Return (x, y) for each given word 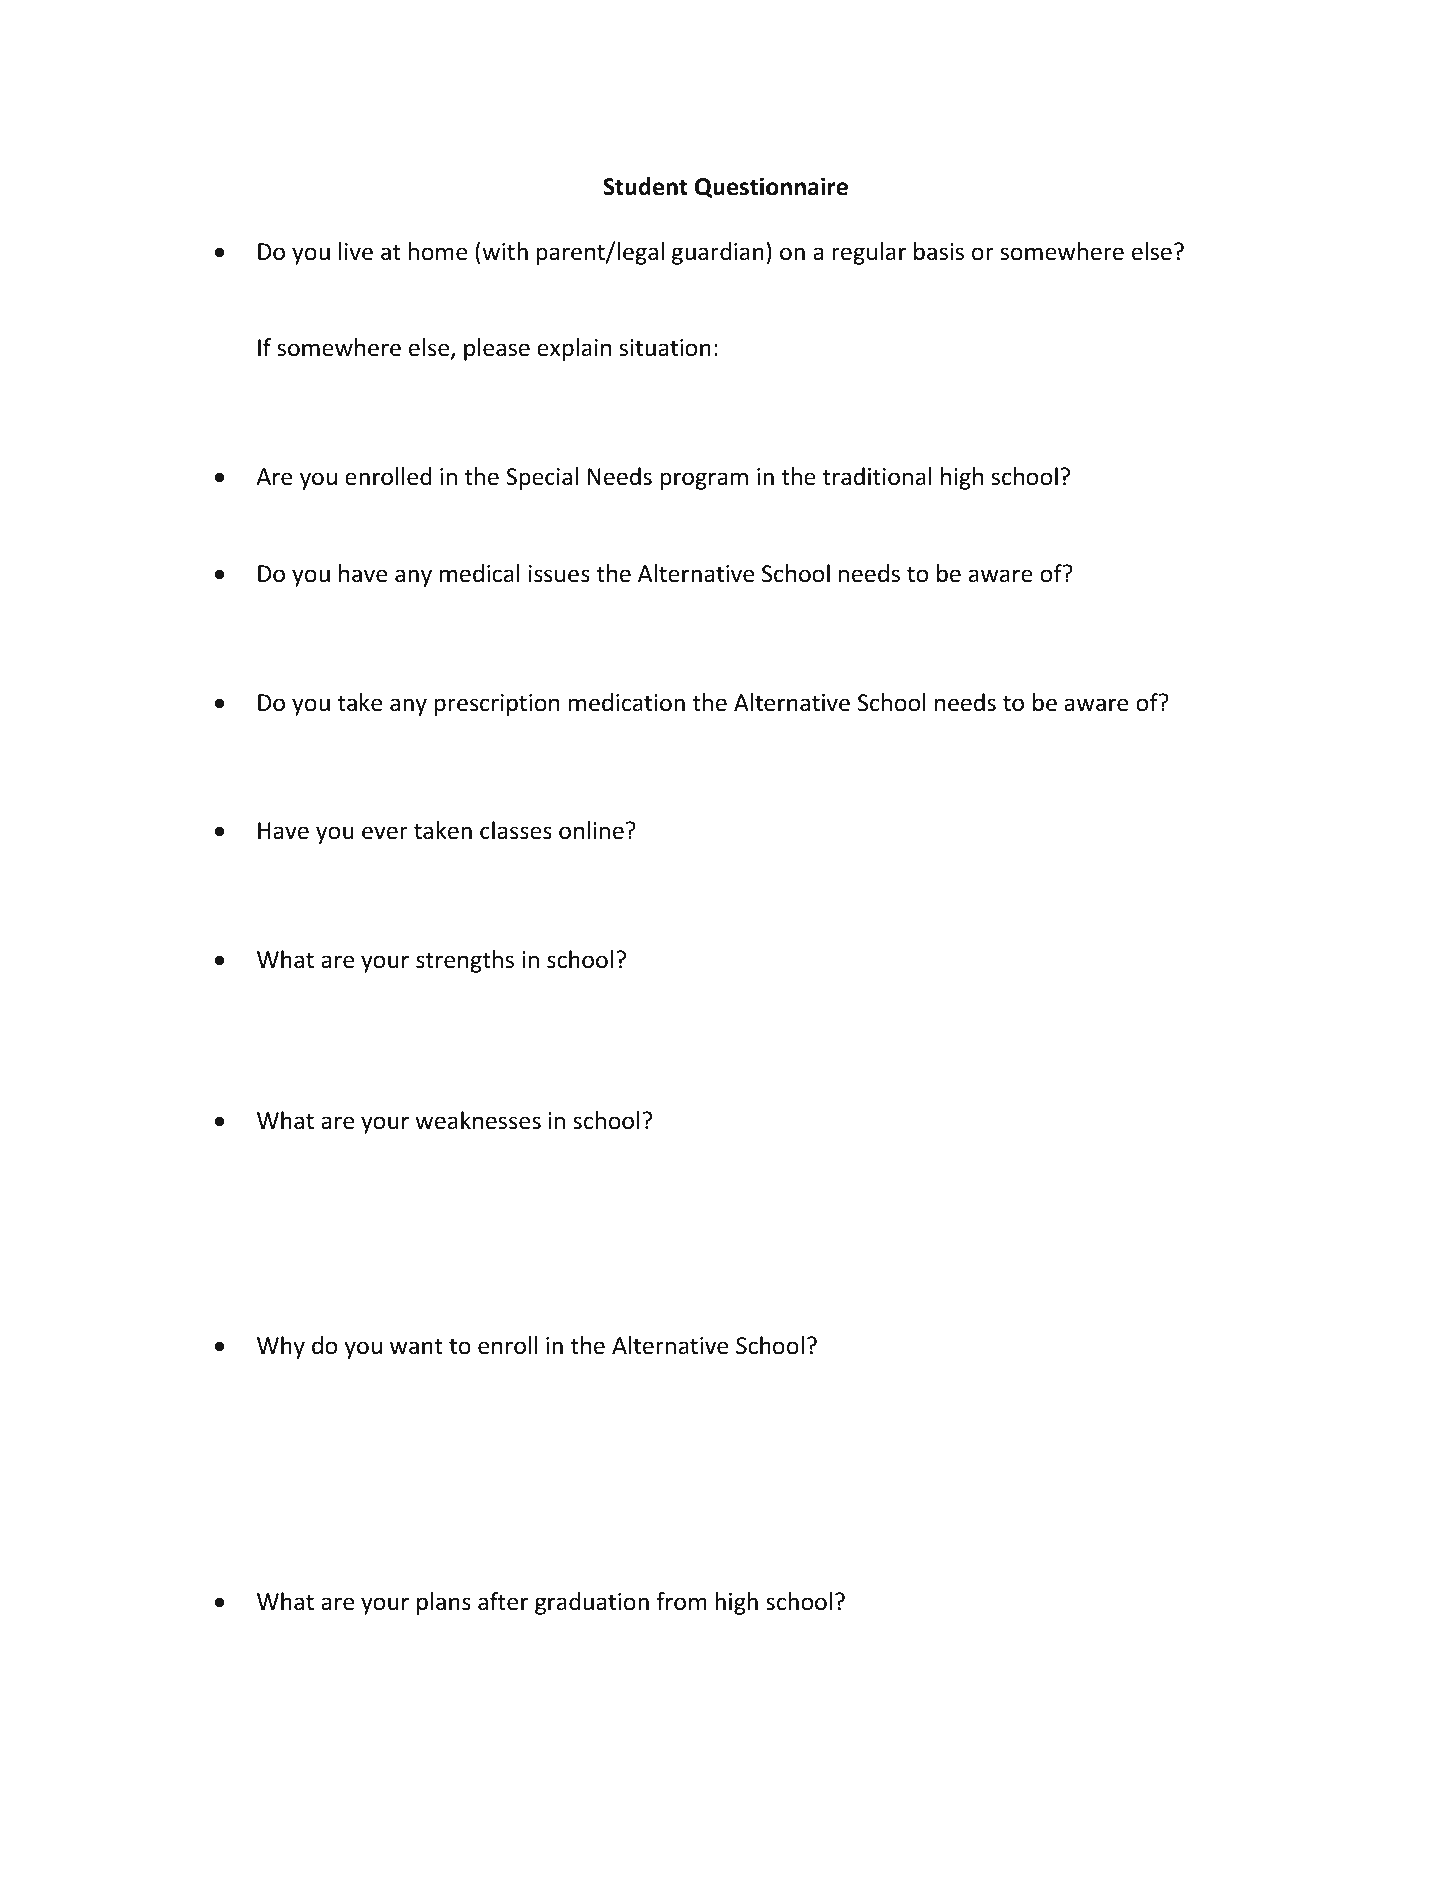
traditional (877, 476)
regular (869, 253)
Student (645, 186)
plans (444, 1603)
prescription (497, 705)
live (356, 251)
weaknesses (478, 1120)
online (591, 830)
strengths (465, 961)
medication (627, 702)
